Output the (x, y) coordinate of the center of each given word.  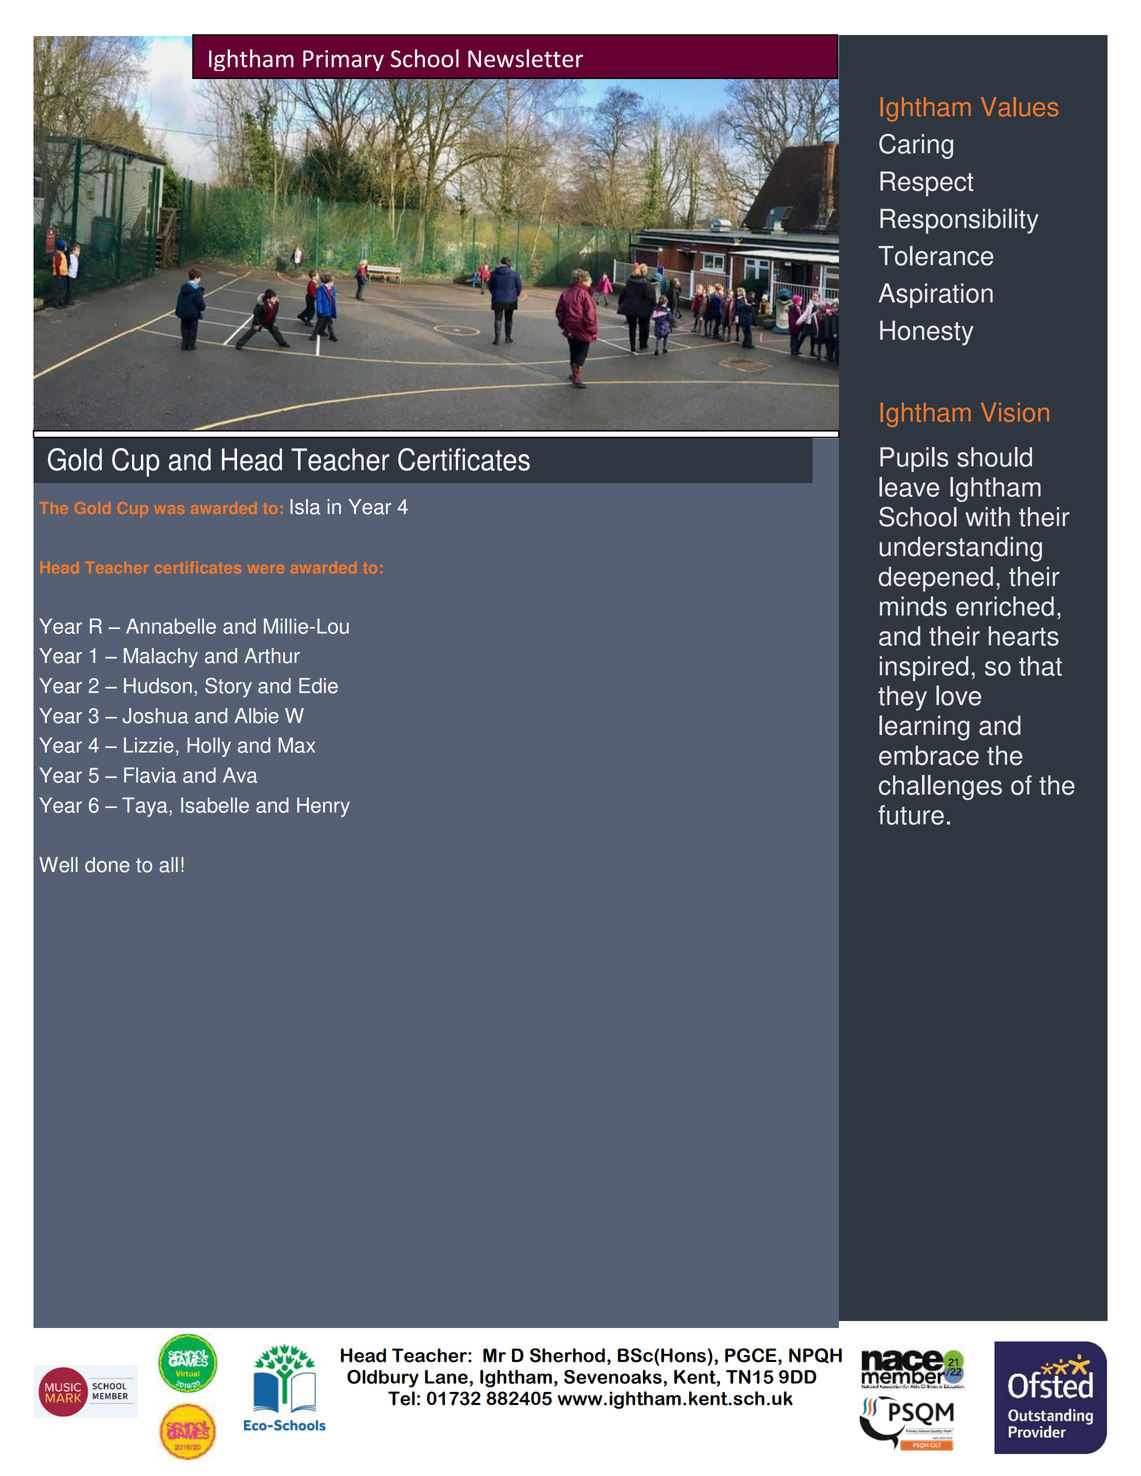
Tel (401, 1398)
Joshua (155, 716)
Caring (916, 146)
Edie (318, 686)
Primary (343, 60)
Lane (447, 1377)
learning (924, 728)
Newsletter (525, 58)
